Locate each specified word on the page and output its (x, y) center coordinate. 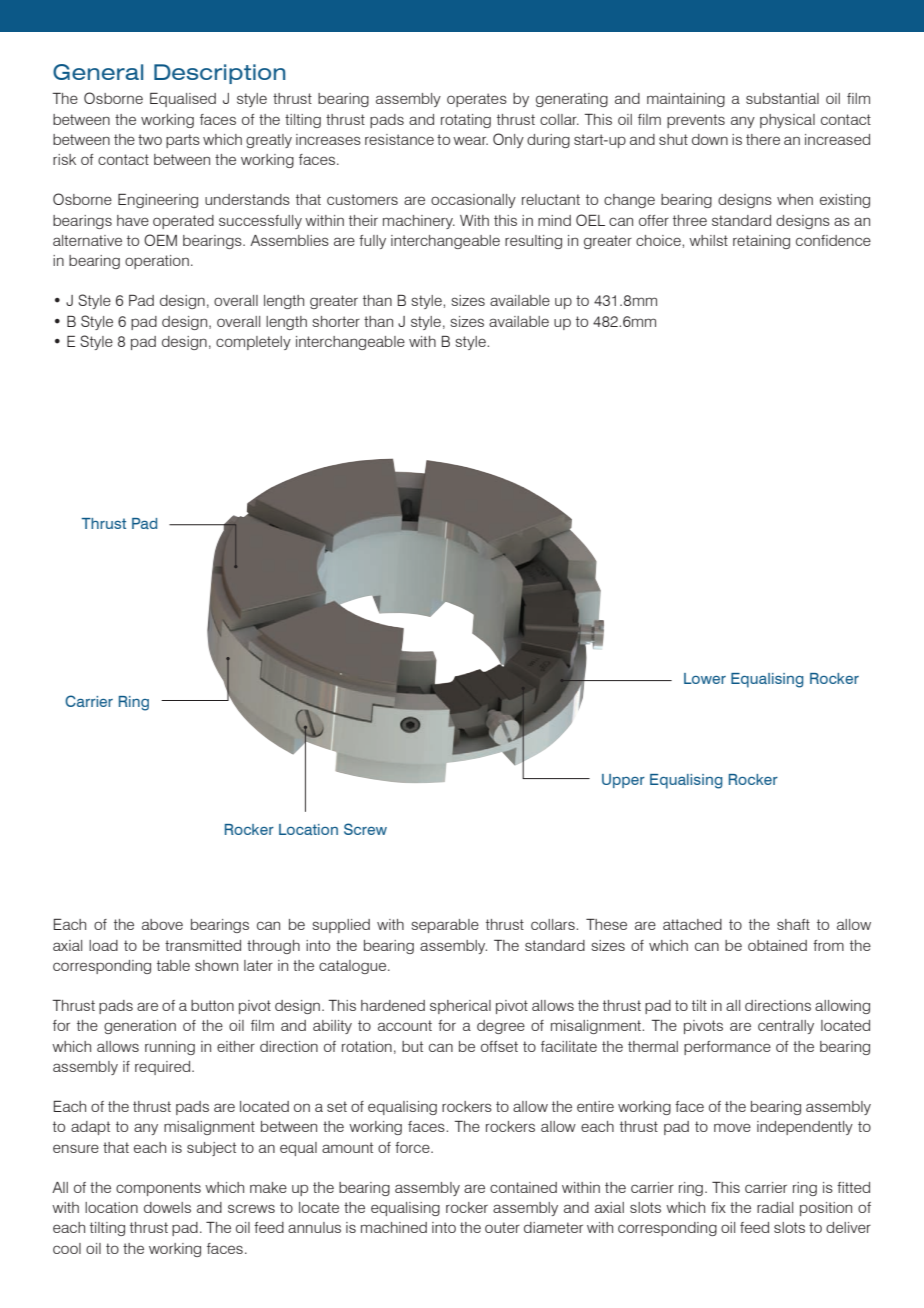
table (173, 965)
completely (253, 343)
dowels (167, 1207)
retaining (761, 242)
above (162, 924)
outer (502, 1227)
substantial (782, 98)
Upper (623, 781)
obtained (777, 945)
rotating (466, 121)
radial (775, 1207)
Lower (705, 678)
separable (445, 926)
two (150, 139)
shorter (336, 321)
